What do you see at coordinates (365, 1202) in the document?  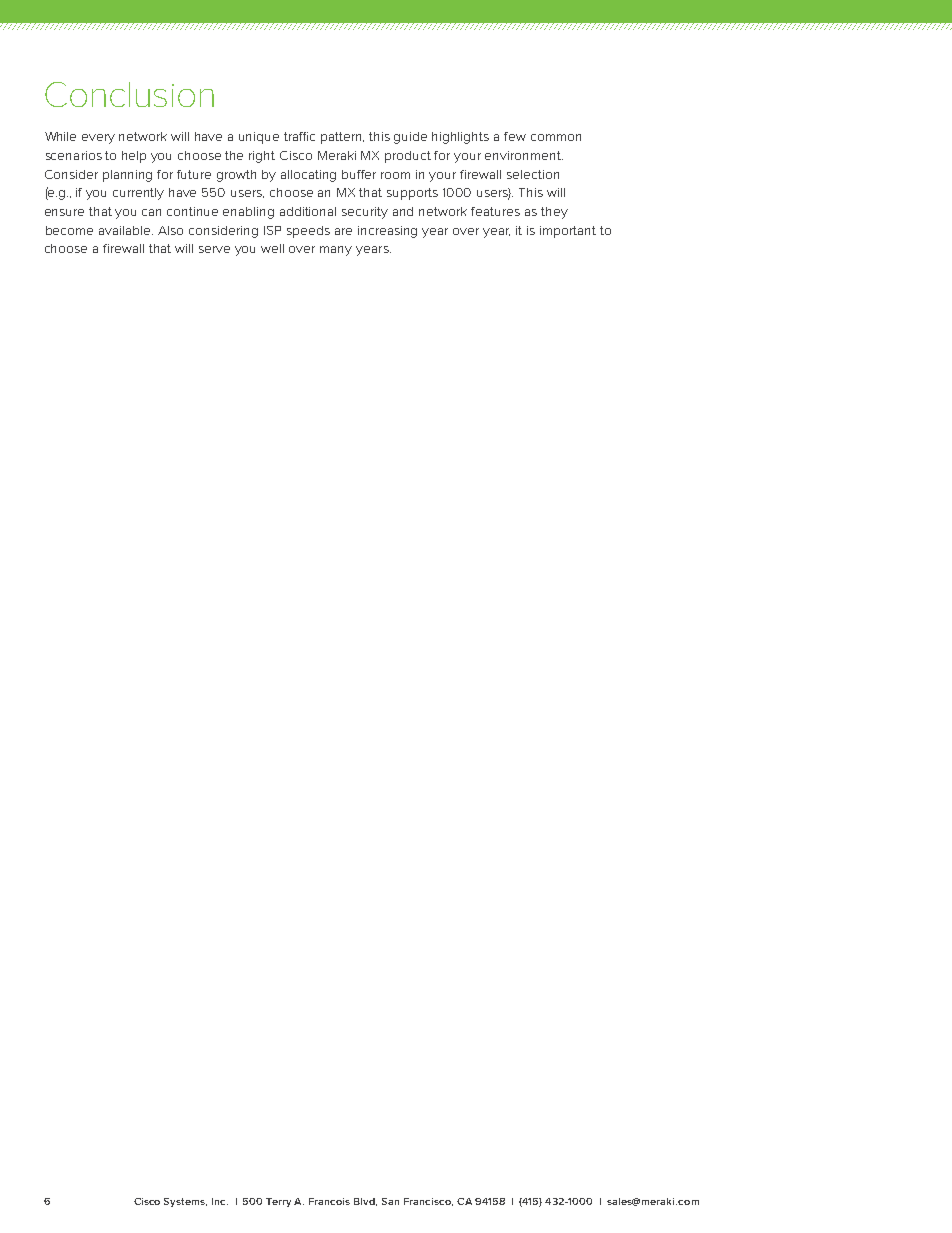 I see `Blvd` at bounding box center [365, 1202].
